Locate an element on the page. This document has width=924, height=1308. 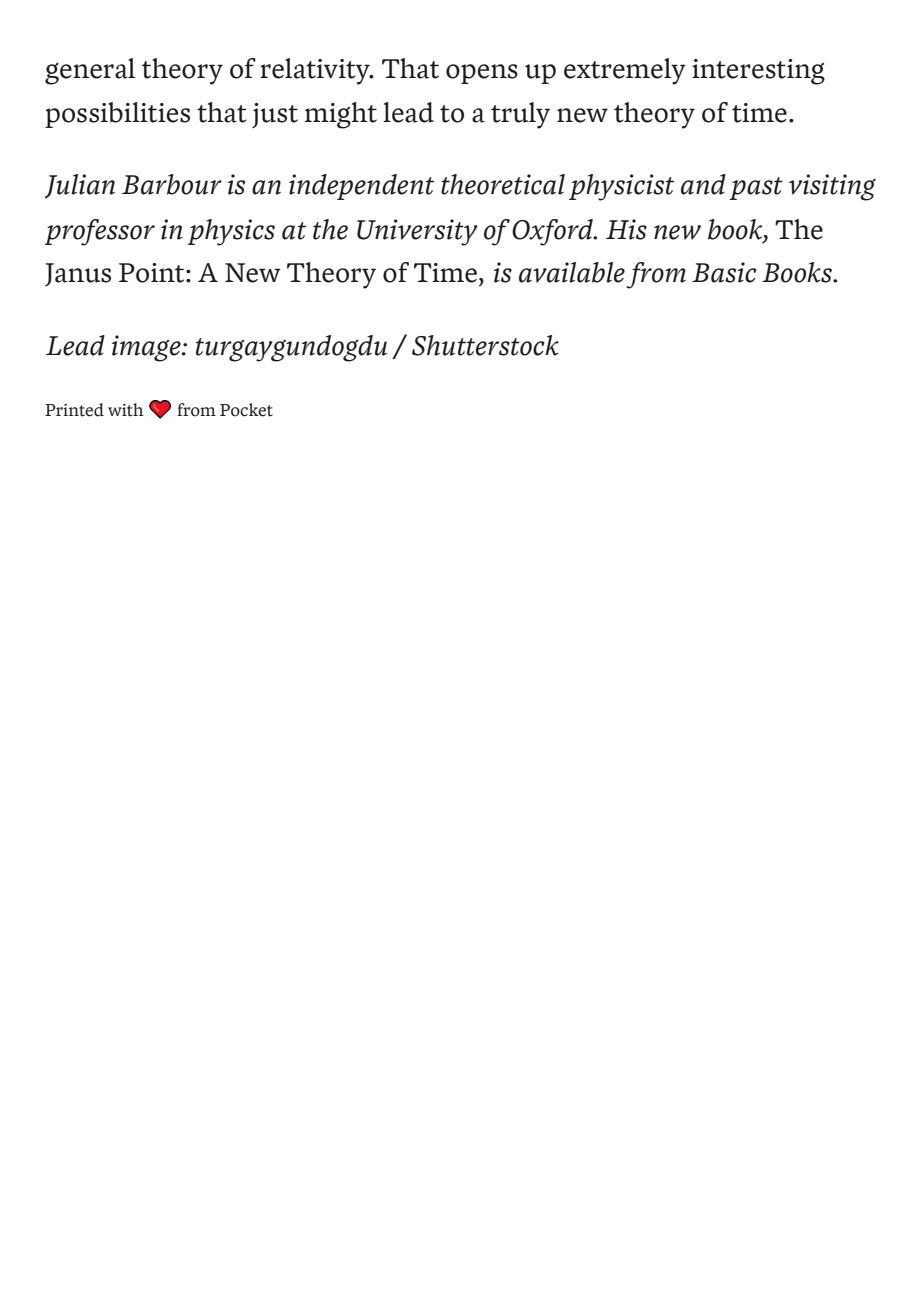
general is located at coordinates (90, 71).
